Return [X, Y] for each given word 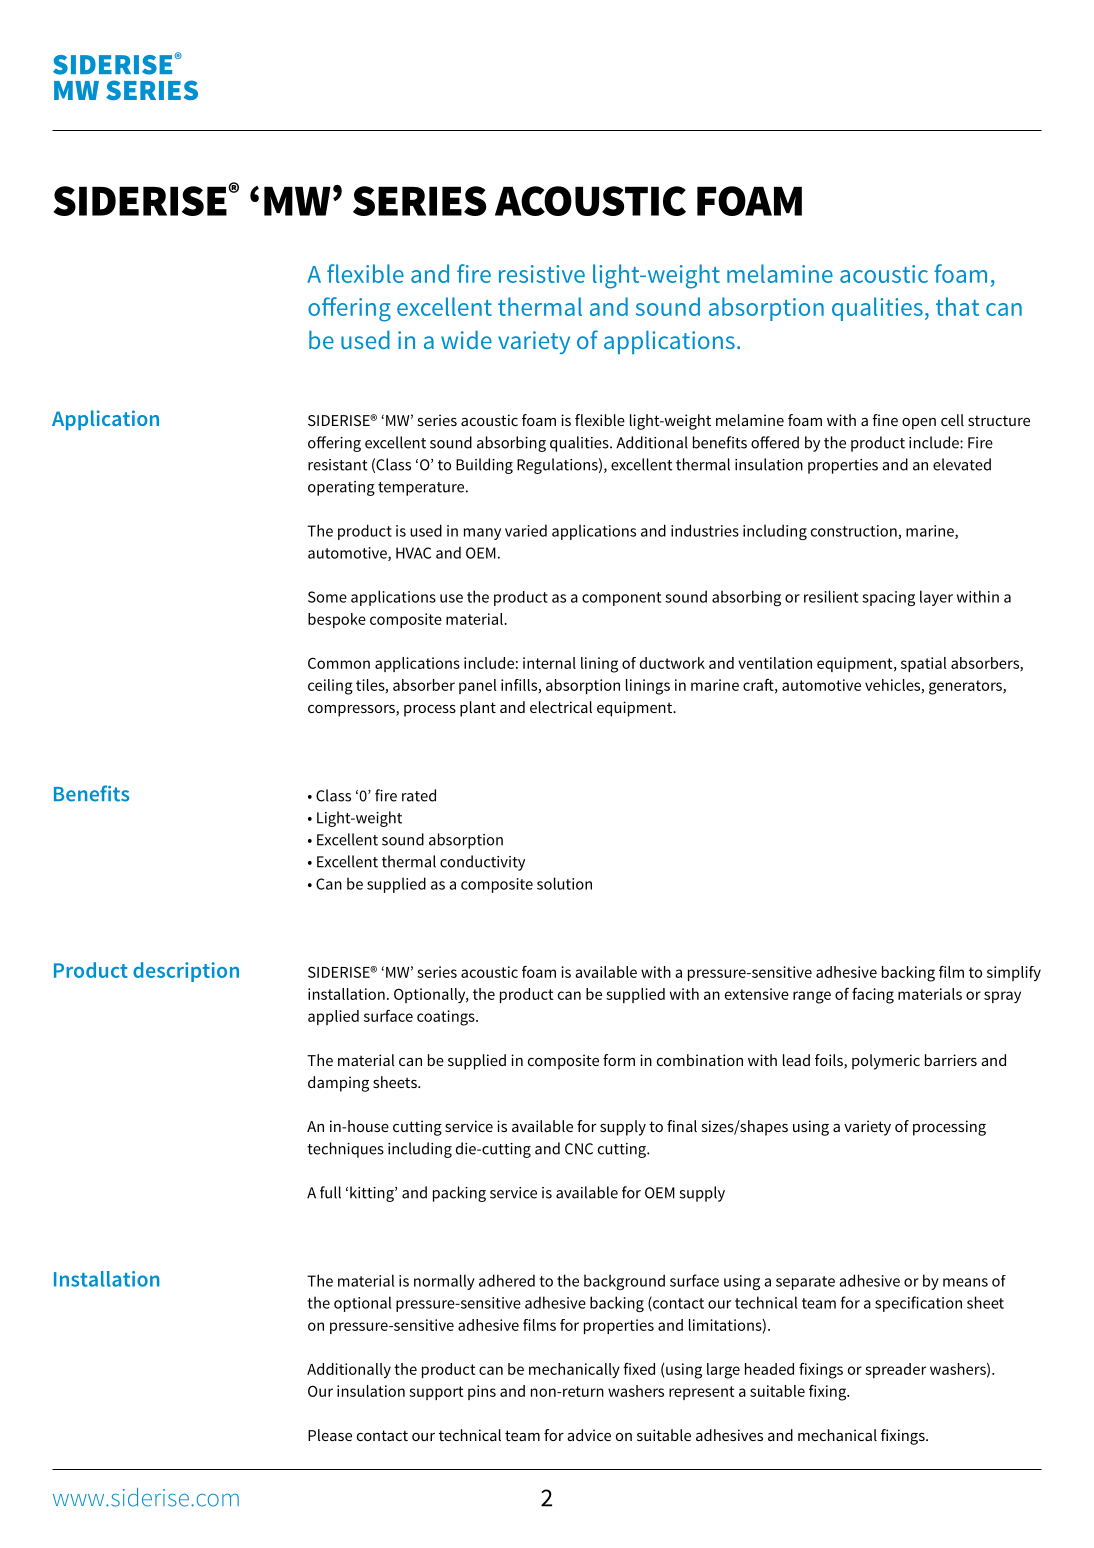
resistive [542, 274]
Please [330, 1435]
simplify [1014, 973]
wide [466, 340]
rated [419, 795]
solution [564, 883]
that [957, 306]
